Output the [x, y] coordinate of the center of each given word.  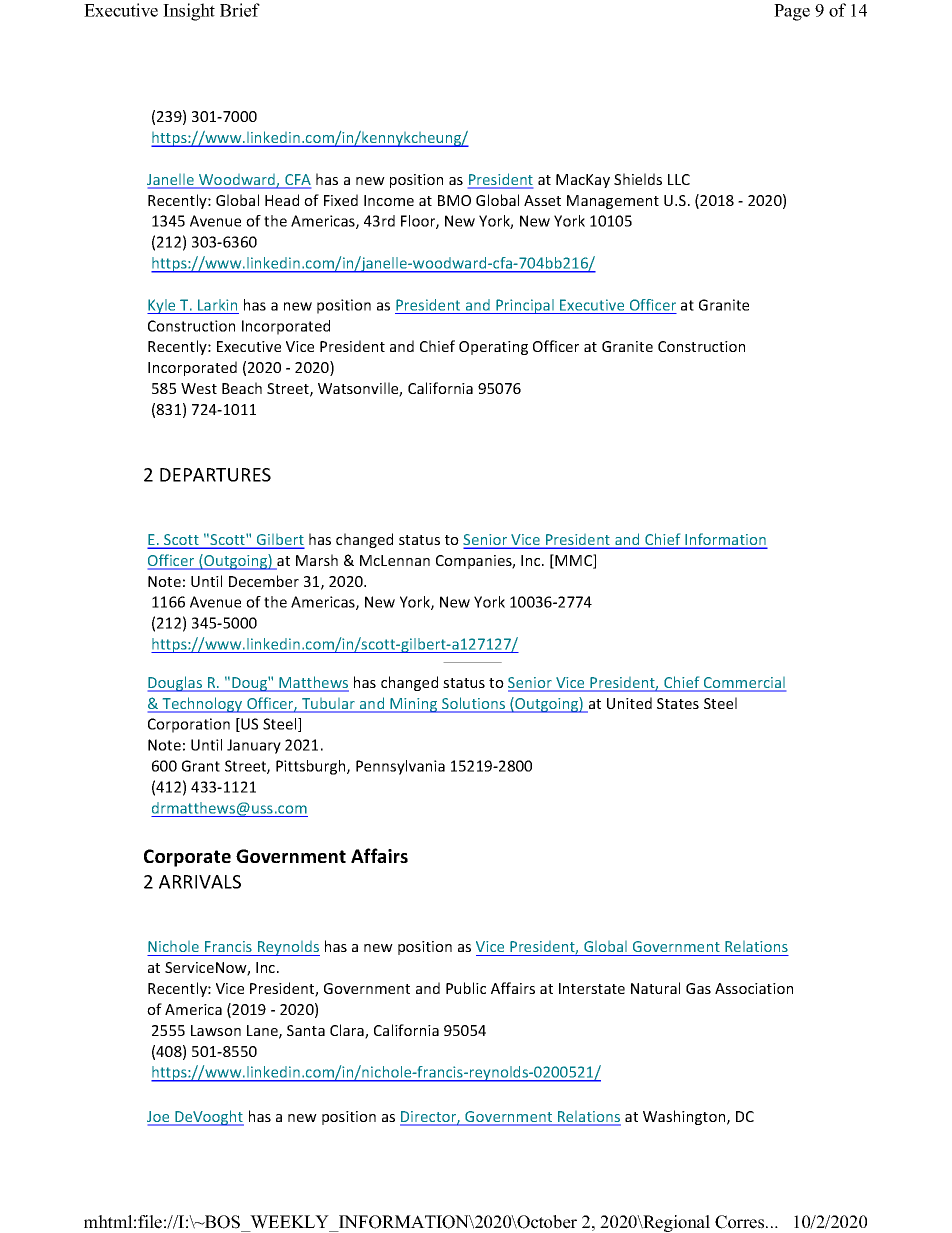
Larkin [217, 305]
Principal [525, 306]
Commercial [743, 684]
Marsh [317, 560]
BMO [454, 200]
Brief [240, 10]
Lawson [216, 1030]
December [264, 581]
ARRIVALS [200, 882]
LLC [679, 179]
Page [792, 12]
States [678, 703]
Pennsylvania [400, 767]
